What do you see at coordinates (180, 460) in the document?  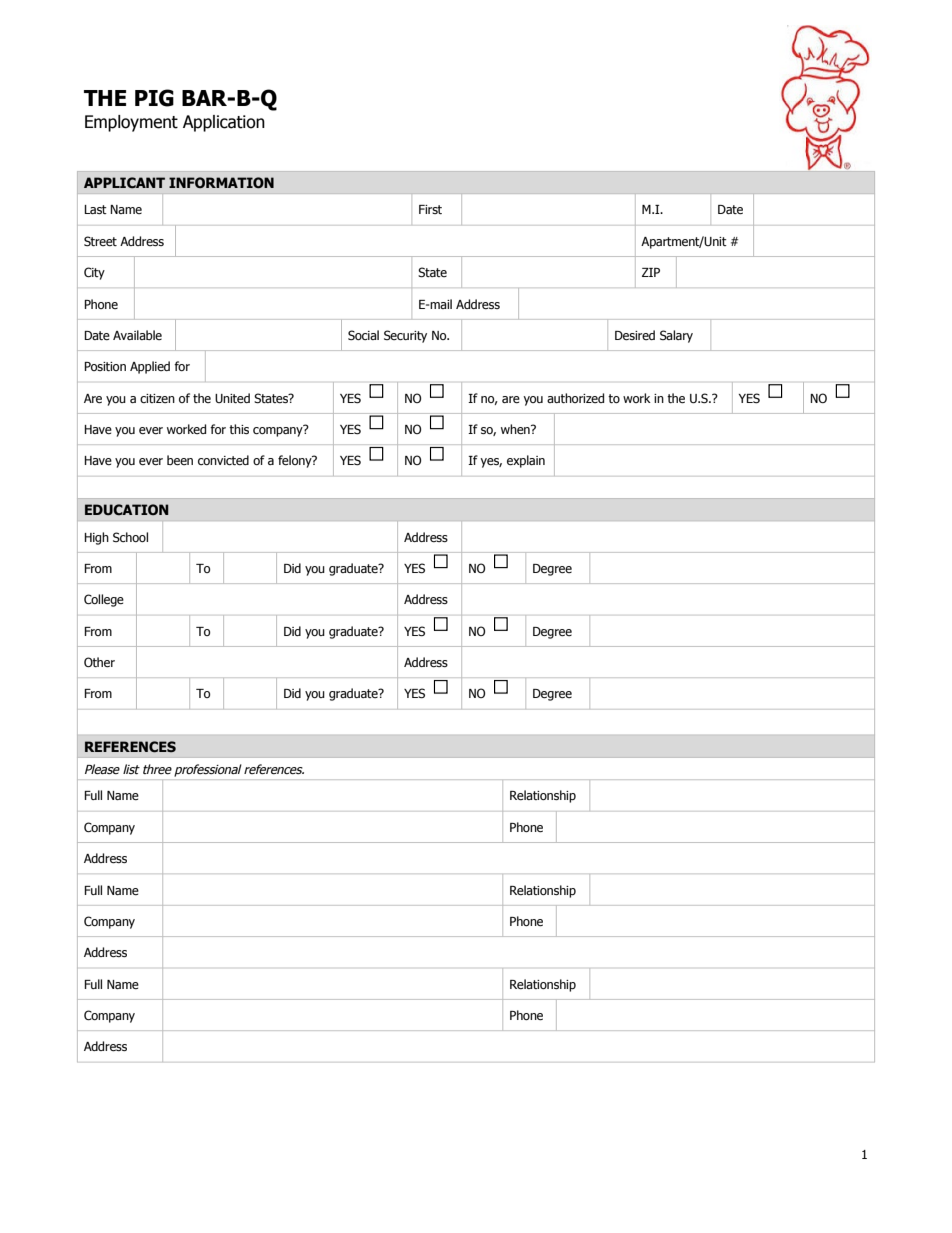 I see `been` at bounding box center [180, 460].
